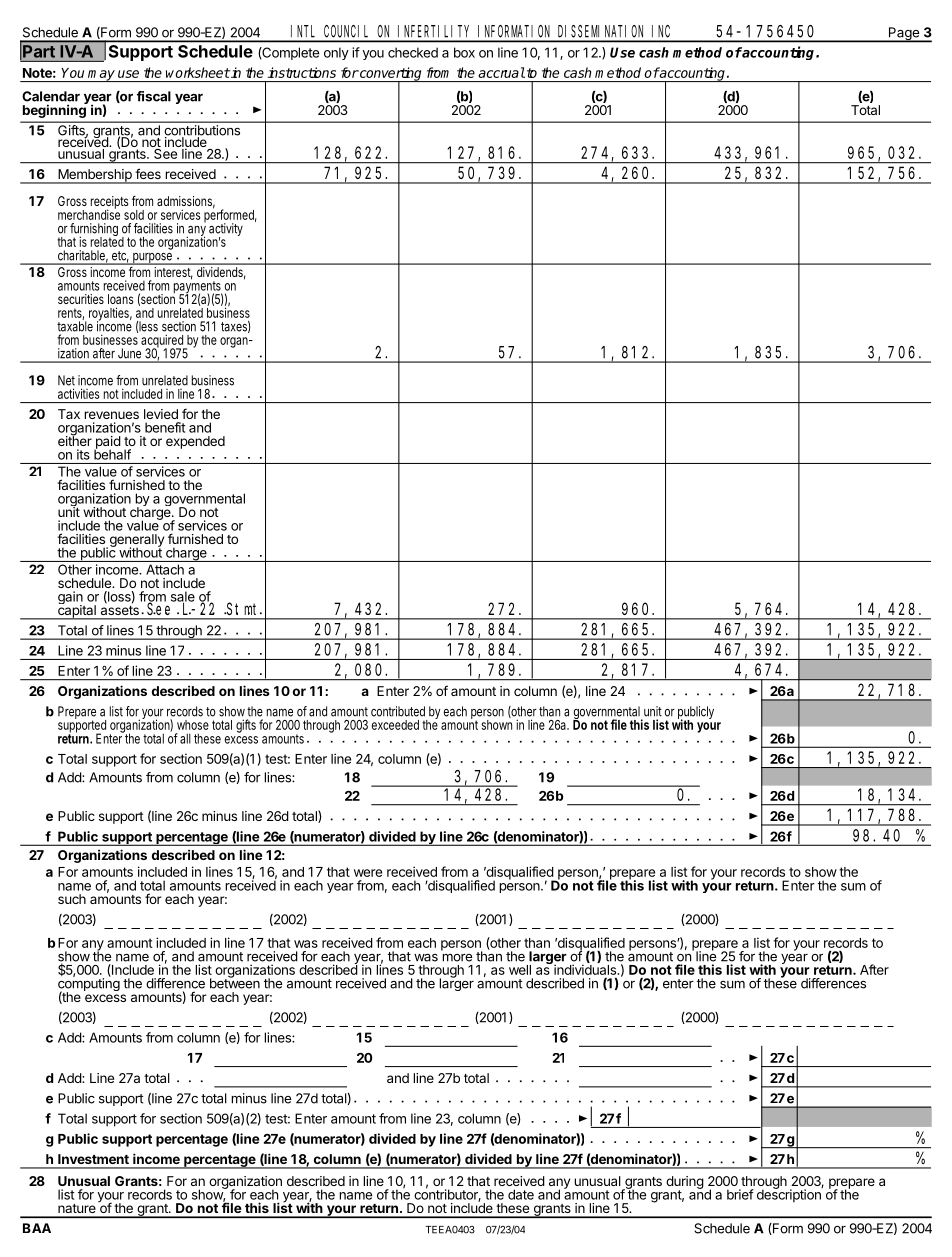 This page has height=1257, width=952. Describe the element at coordinates (464, 52) in the page. I see `box` at that location.
